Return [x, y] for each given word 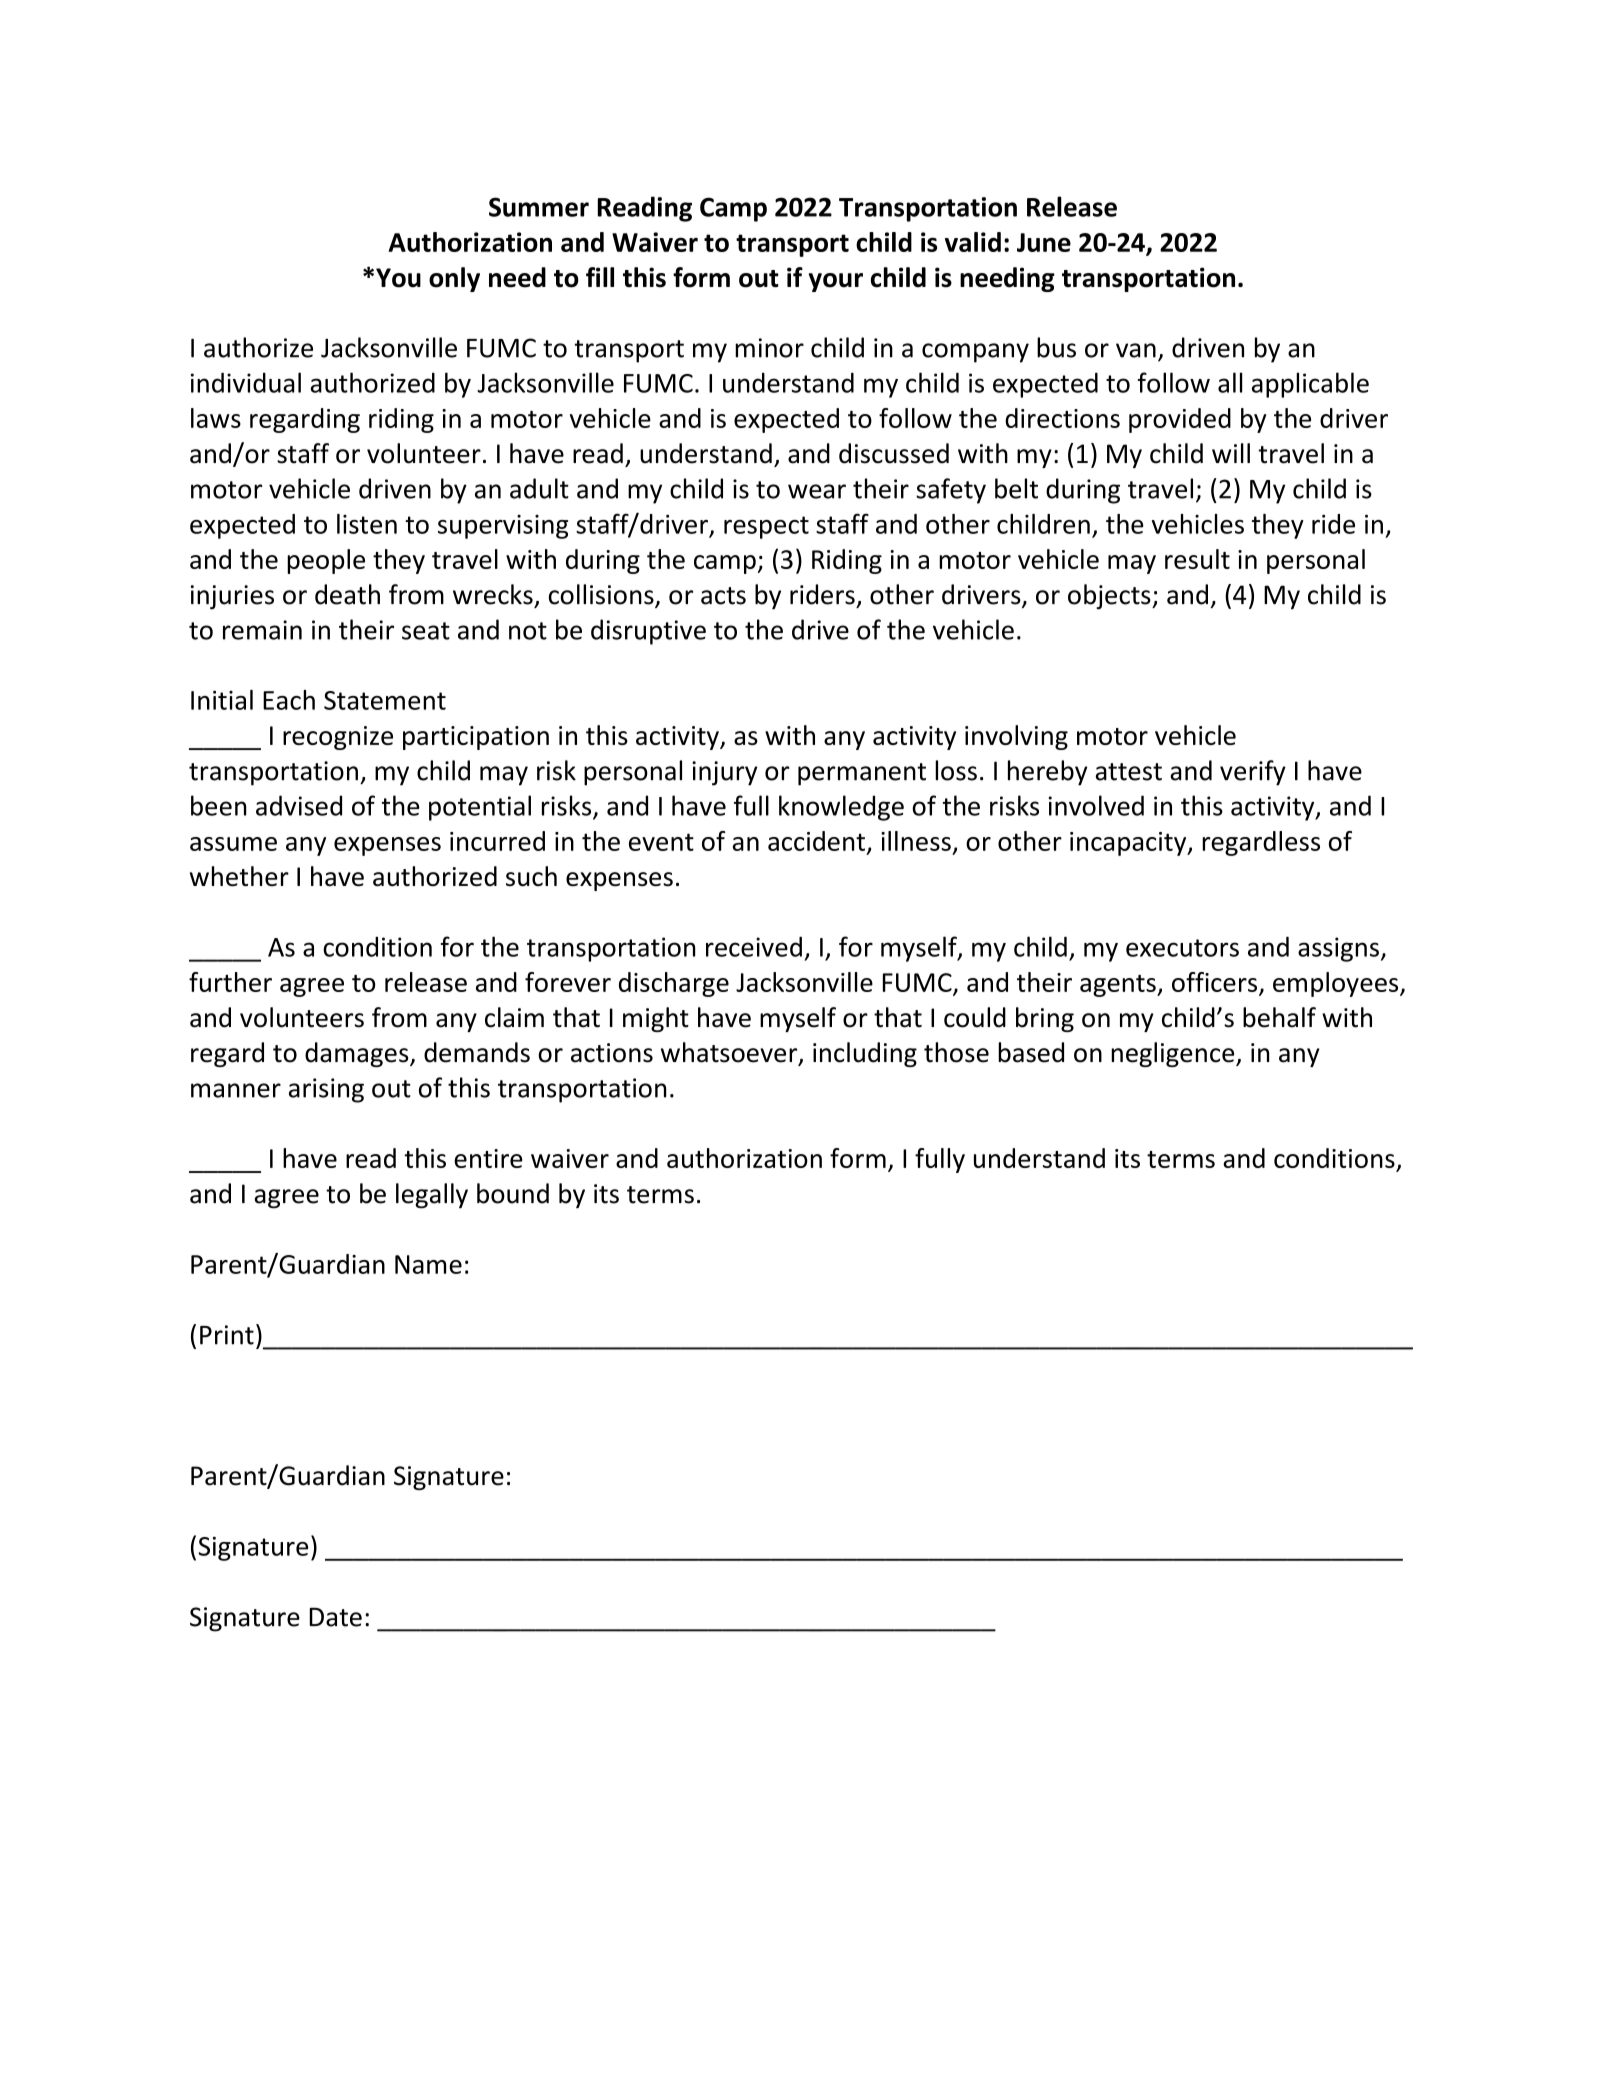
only [454, 279]
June [1044, 242]
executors [1182, 948]
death [347, 594]
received [754, 946]
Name [428, 1264]
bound [513, 1193]
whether [239, 876]
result [1197, 559]
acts [723, 596]
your [836, 282]
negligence [1174, 1054]
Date [335, 1617]
